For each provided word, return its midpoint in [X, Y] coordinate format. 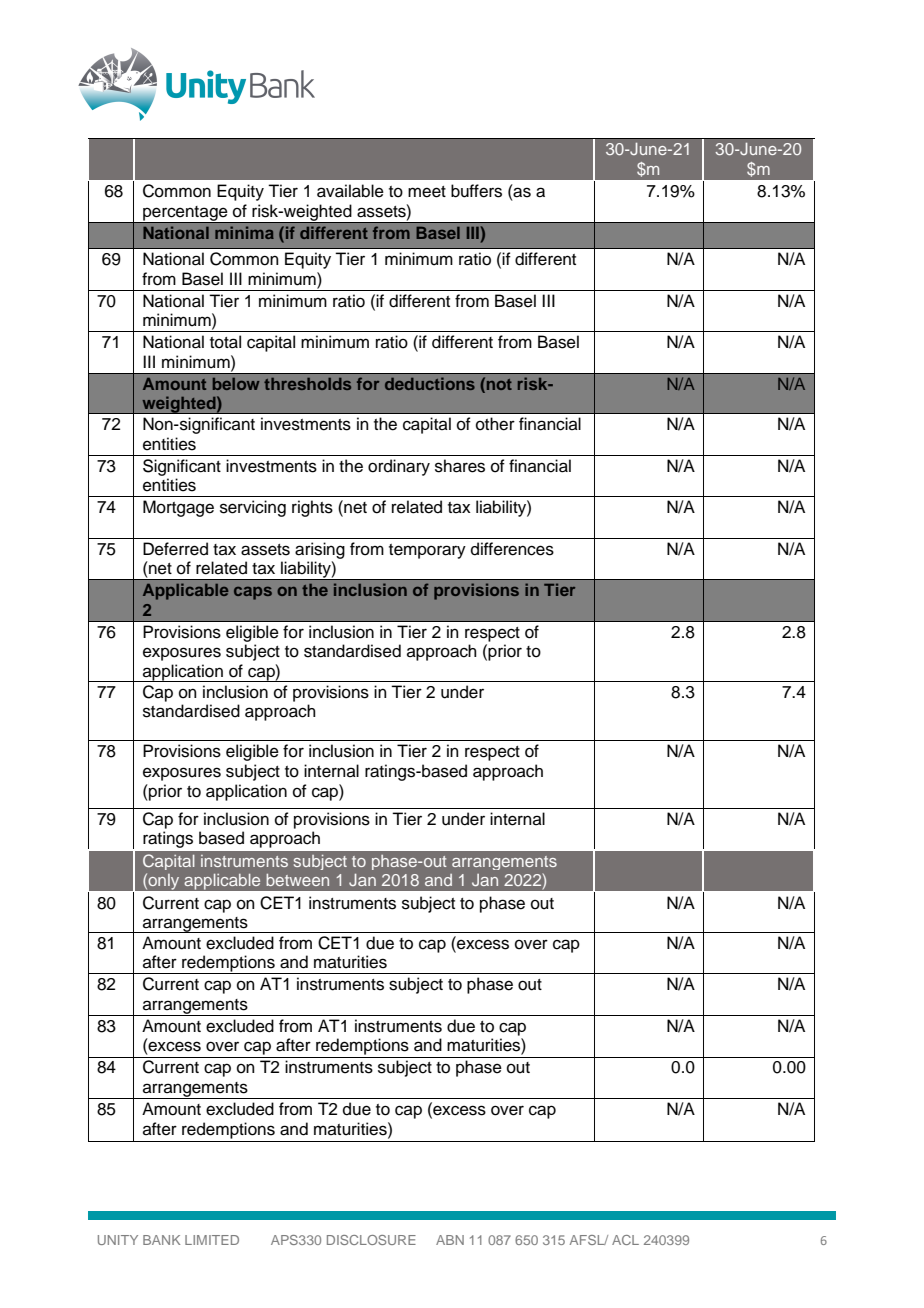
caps [253, 593]
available [350, 191]
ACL [625, 1240]
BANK [161, 1240]
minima [244, 232]
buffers [476, 191]
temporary [427, 551]
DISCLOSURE [371, 1240]
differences [512, 549]
